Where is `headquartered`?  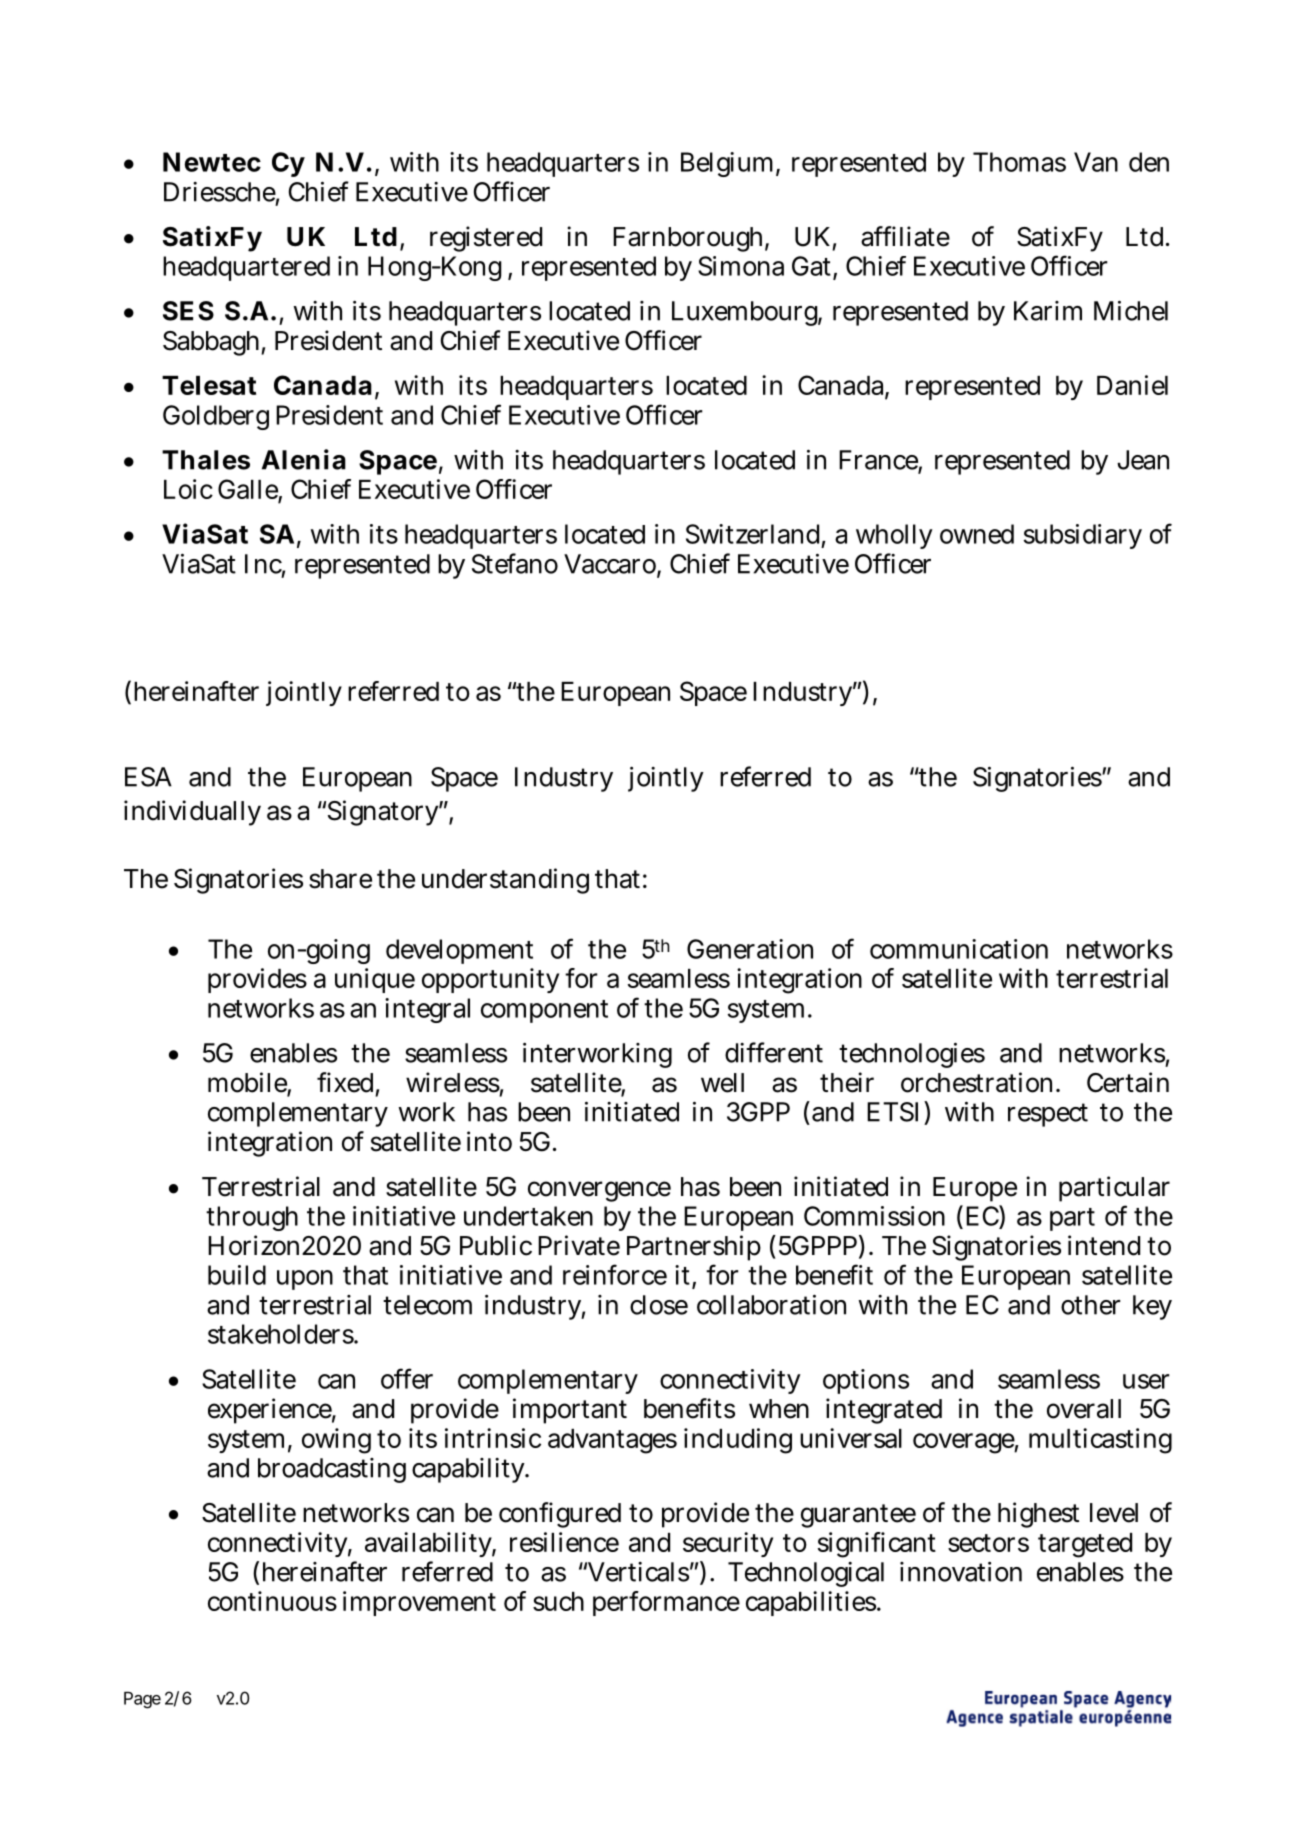
headquartered is located at coordinates (246, 268).
